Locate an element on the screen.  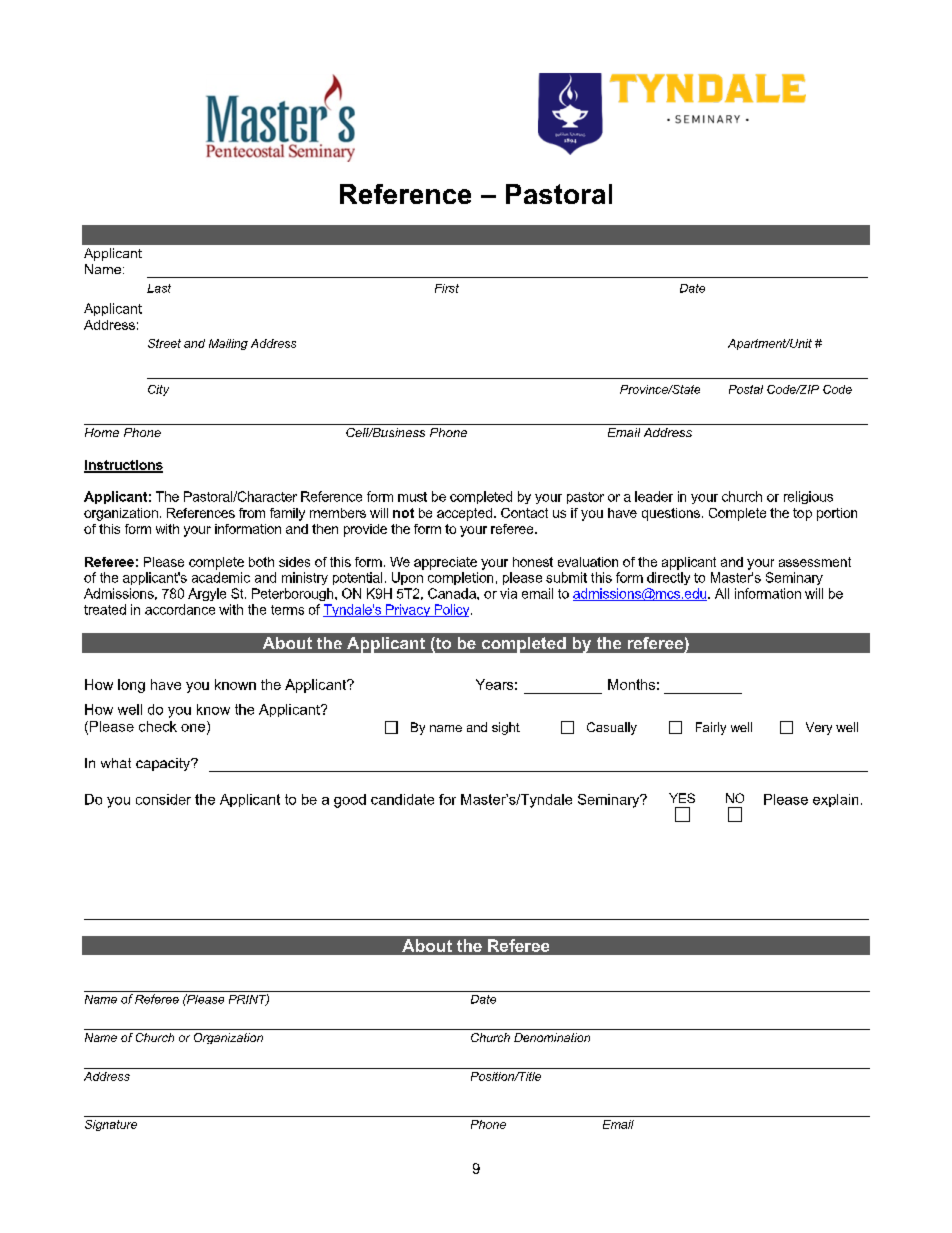
Instructions is located at coordinates (123, 466).
